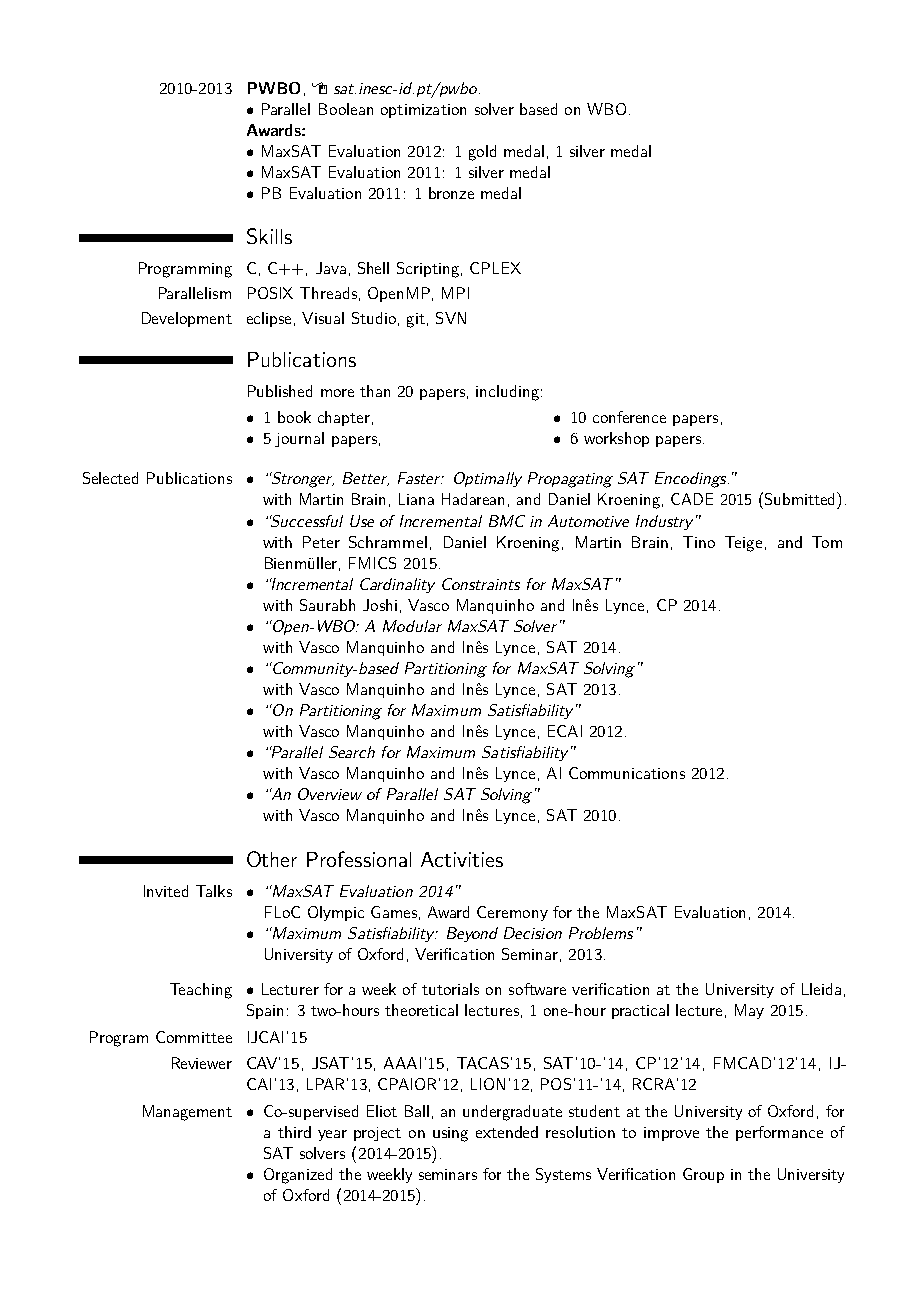  What do you see at coordinates (749, 1011) in the page?
I see `May` at bounding box center [749, 1011].
